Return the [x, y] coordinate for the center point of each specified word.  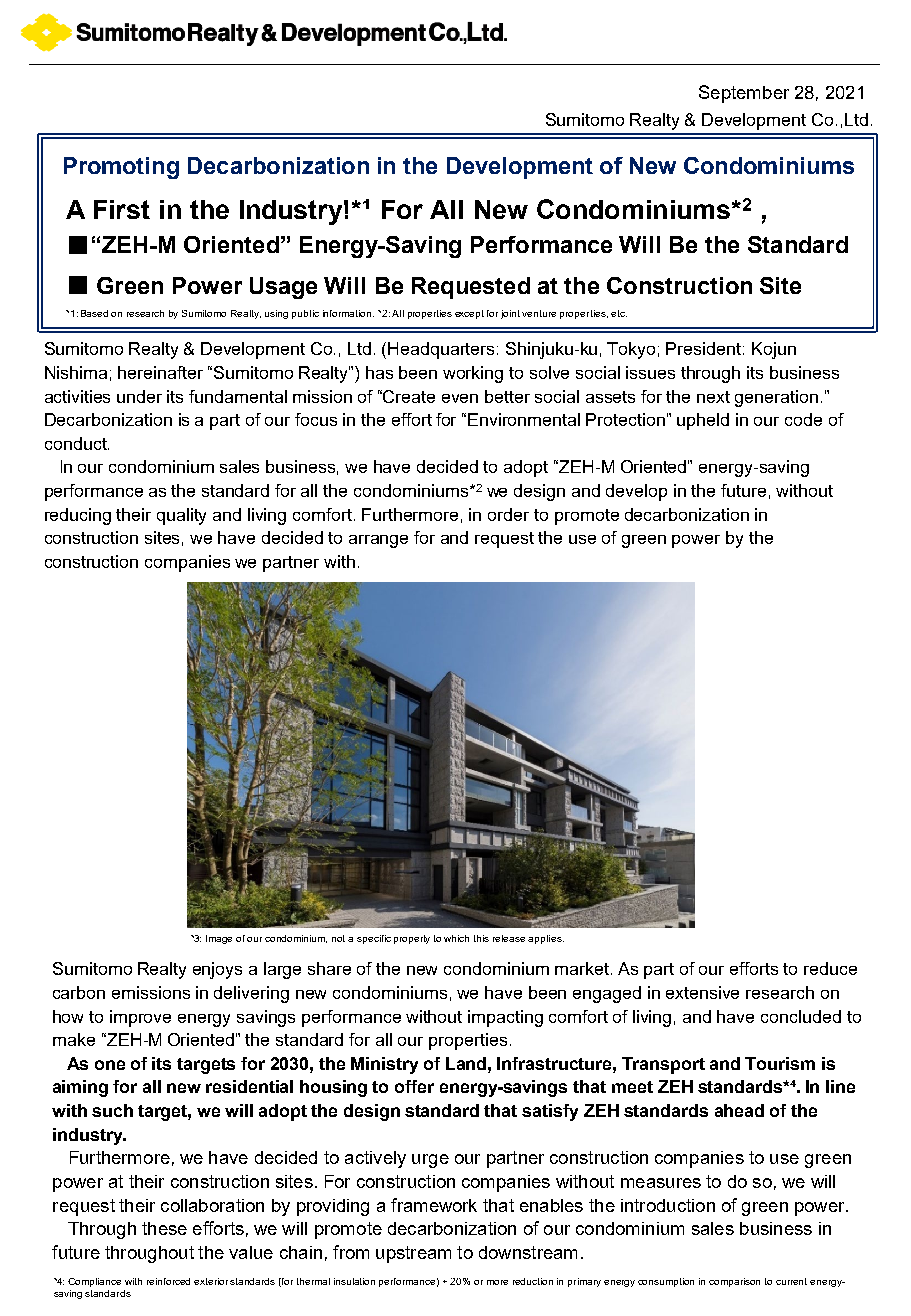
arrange [378, 541]
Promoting [121, 168]
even [460, 398]
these [164, 1228]
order [508, 514]
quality [181, 516]
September [744, 94]
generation [776, 398]
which [456, 938]
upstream [413, 1254]
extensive [702, 992]
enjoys [217, 970]
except [469, 314]
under [139, 396]
